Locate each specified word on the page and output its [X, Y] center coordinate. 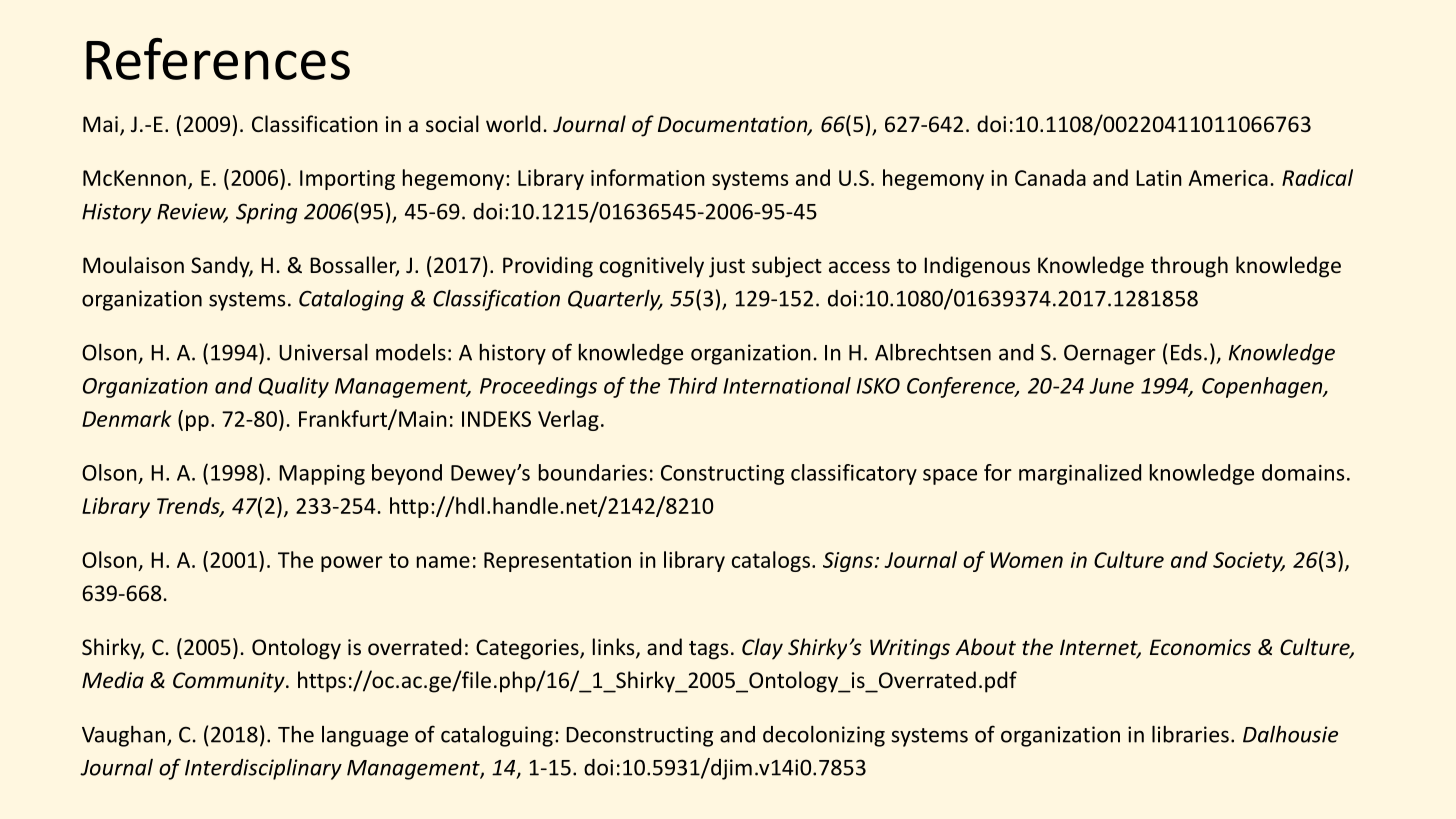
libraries [1190, 734]
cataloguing [497, 736]
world [513, 123]
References [218, 59]
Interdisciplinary [263, 769]
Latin [1159, 178]
